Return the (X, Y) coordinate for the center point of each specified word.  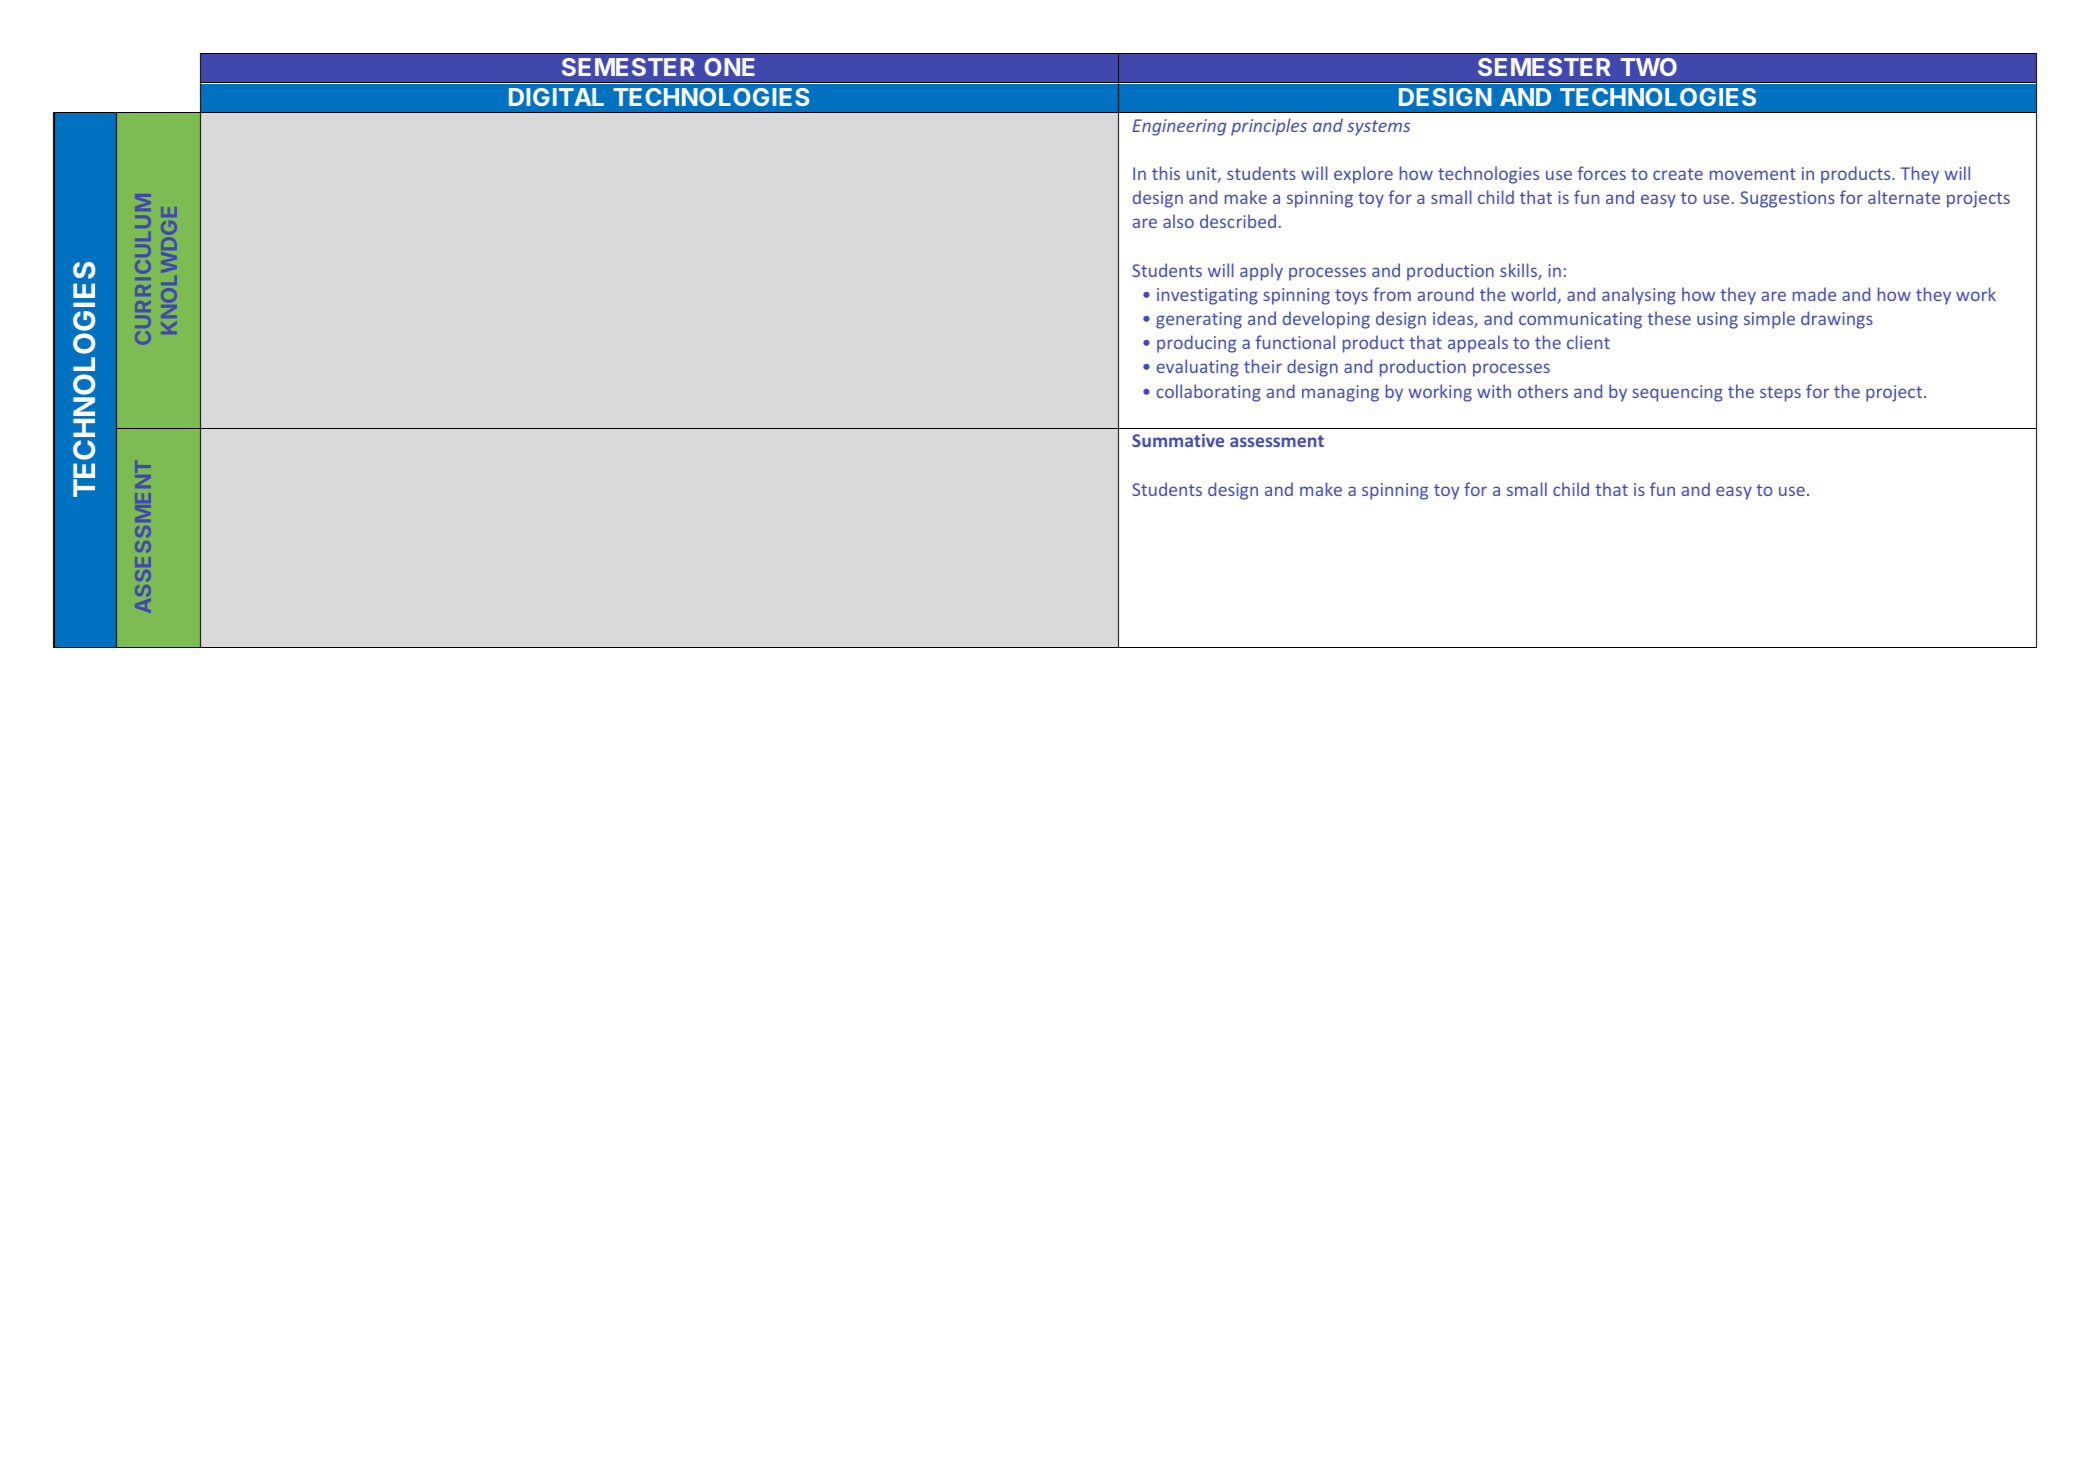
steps (1780, 394)
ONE (729, 67)
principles (1269, 127)
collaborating (1208, 393)
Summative (1178, 440)
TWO (1648, 67)
